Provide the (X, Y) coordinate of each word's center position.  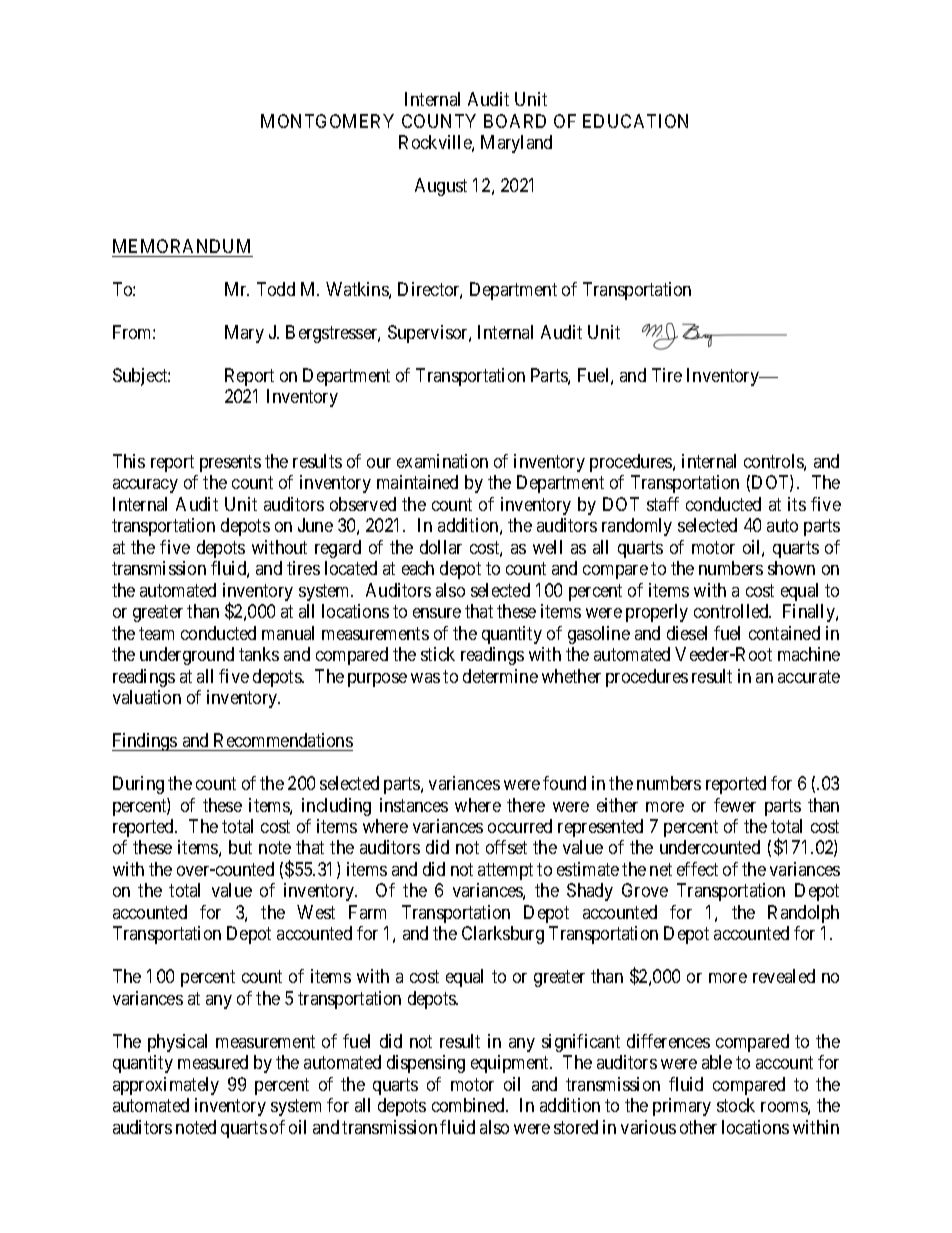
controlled (732, 611)
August (441, 187)
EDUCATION (635, 121)
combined (469, 1105)
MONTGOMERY (327, 121)
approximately (166, 1086)
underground (187, 656)
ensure (437, 613)
